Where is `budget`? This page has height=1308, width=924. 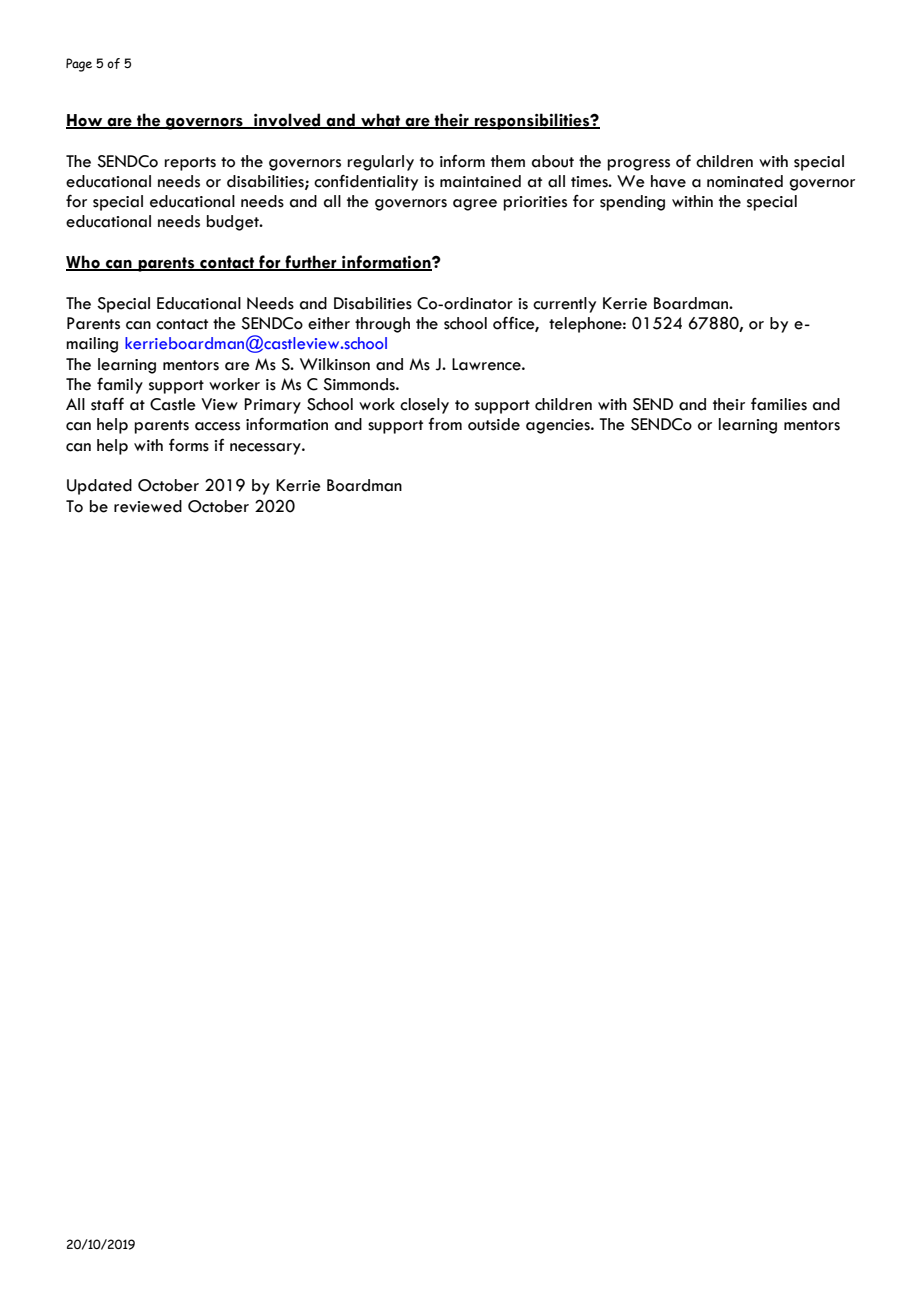 budget is located at coordinates (234, 223).
